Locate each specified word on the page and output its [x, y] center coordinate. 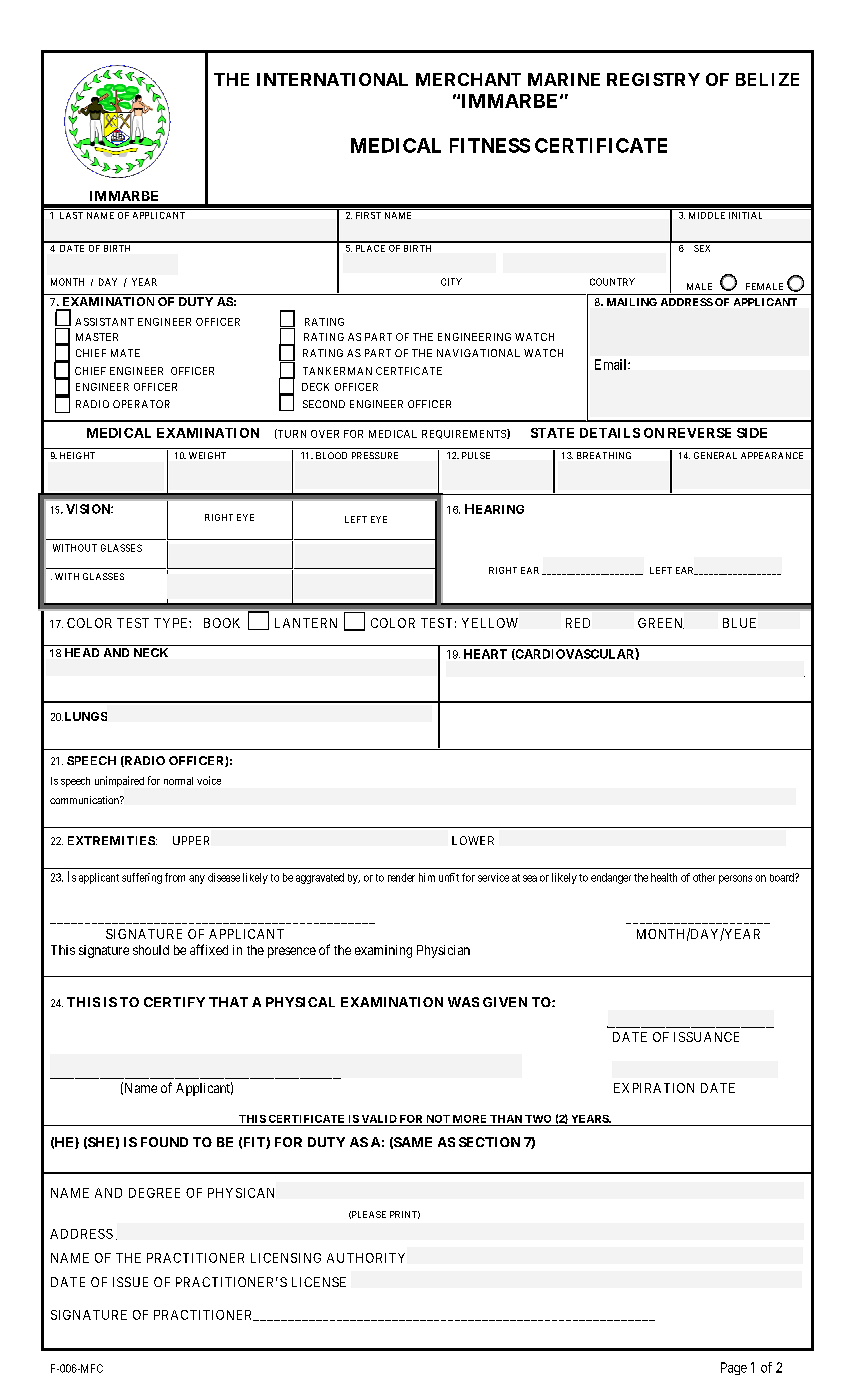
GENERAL [715, 455]
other [704, 877]
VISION [89, 509]
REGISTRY [653, 79]
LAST [71, 215]
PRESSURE [375, 455]
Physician [443, 951]
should [151, 950]
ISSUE [130, 1282]
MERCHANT [468, 79]
